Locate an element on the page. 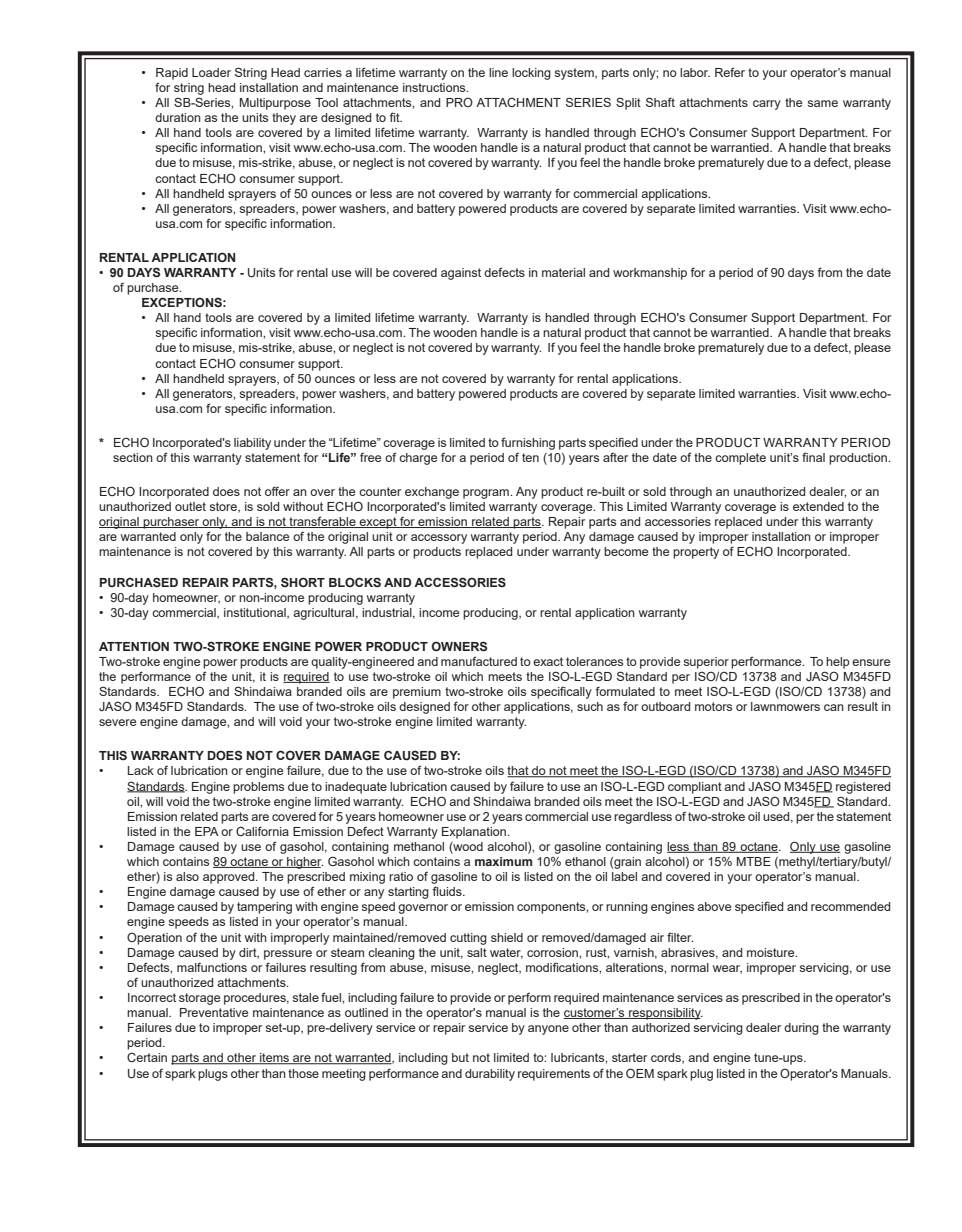 This document has height=1232, width=962. problems is located at coordinates (258, 788).
